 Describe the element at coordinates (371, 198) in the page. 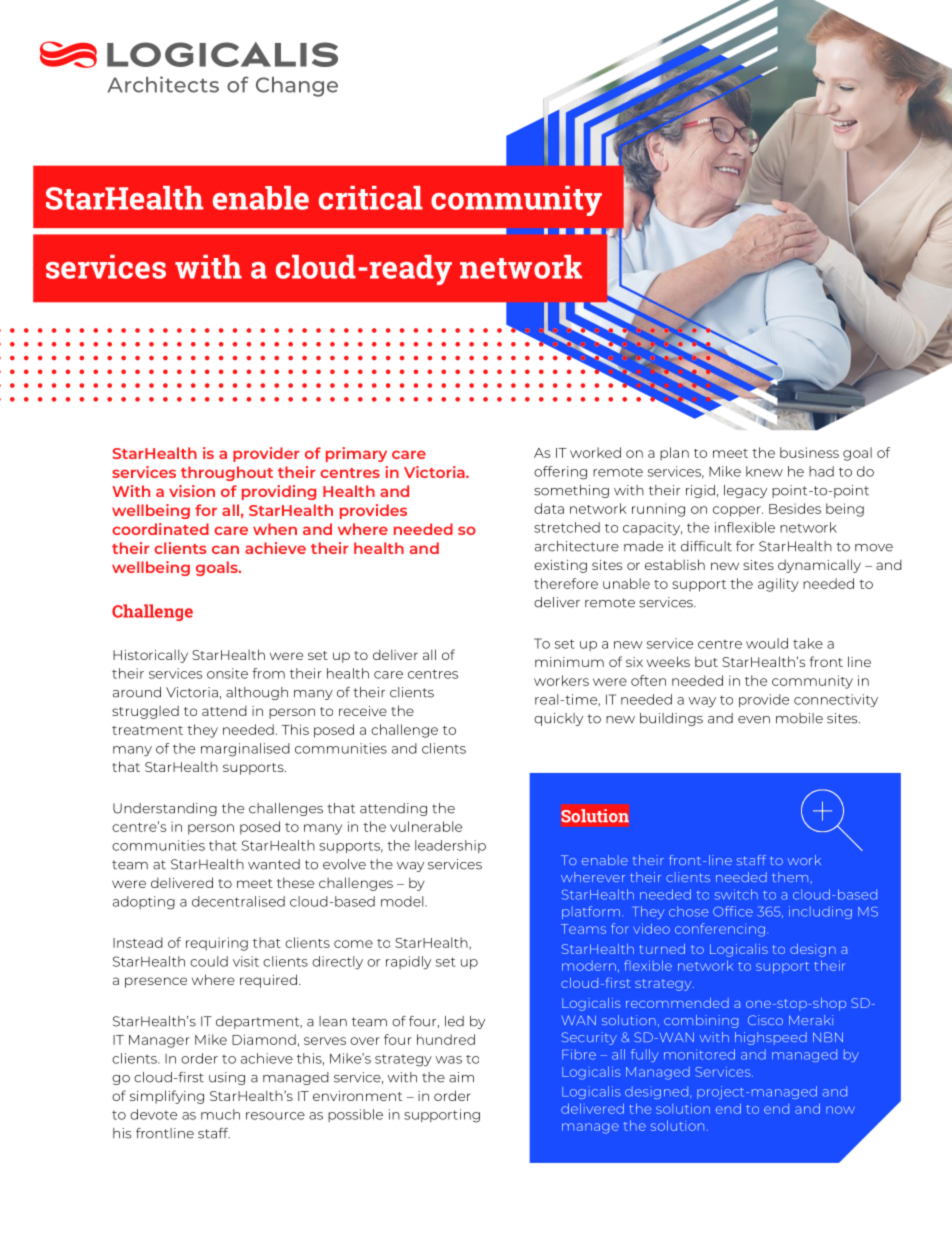

I see `critical` at that location.
